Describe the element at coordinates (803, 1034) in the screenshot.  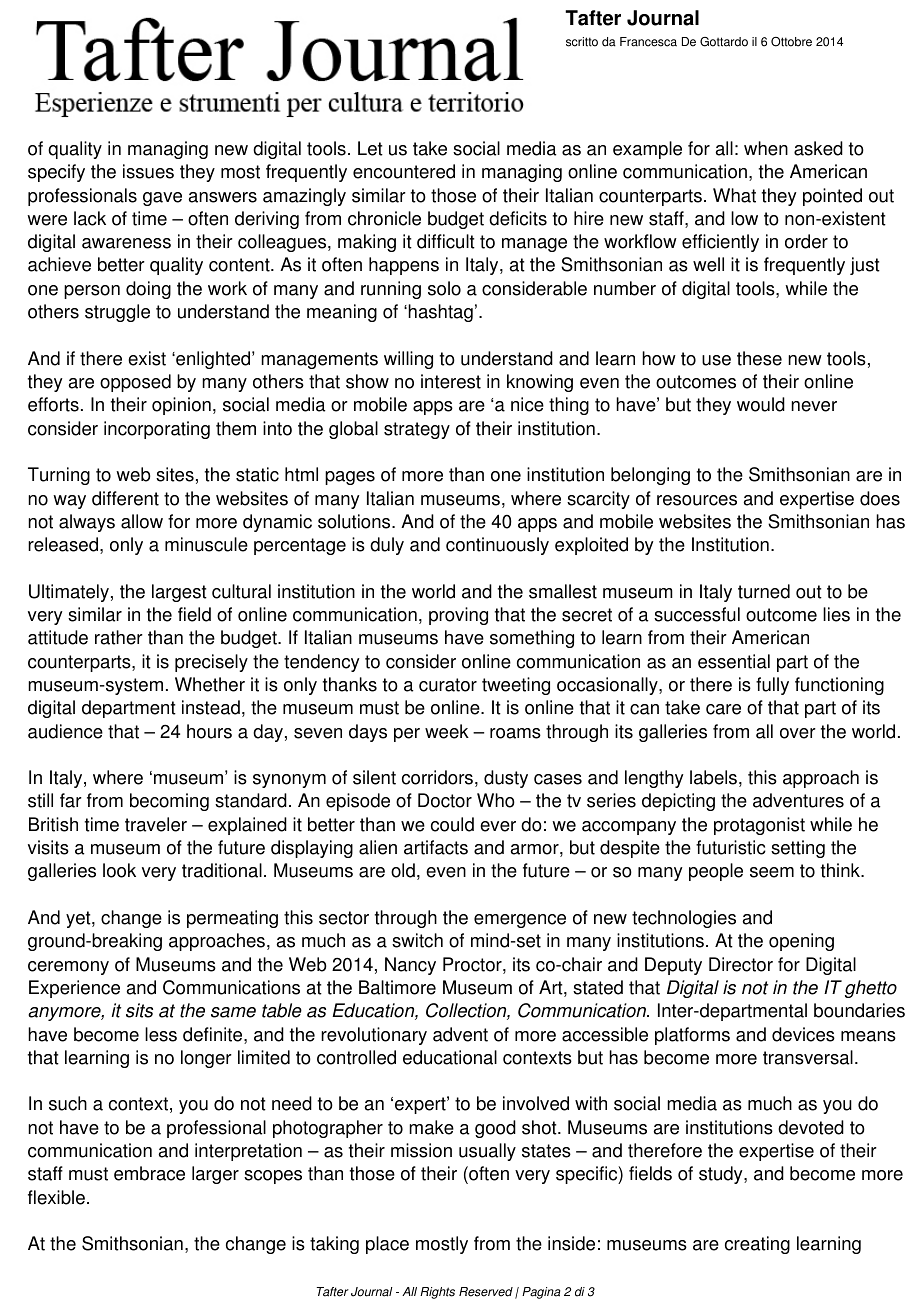
I see `devices` at that location.
